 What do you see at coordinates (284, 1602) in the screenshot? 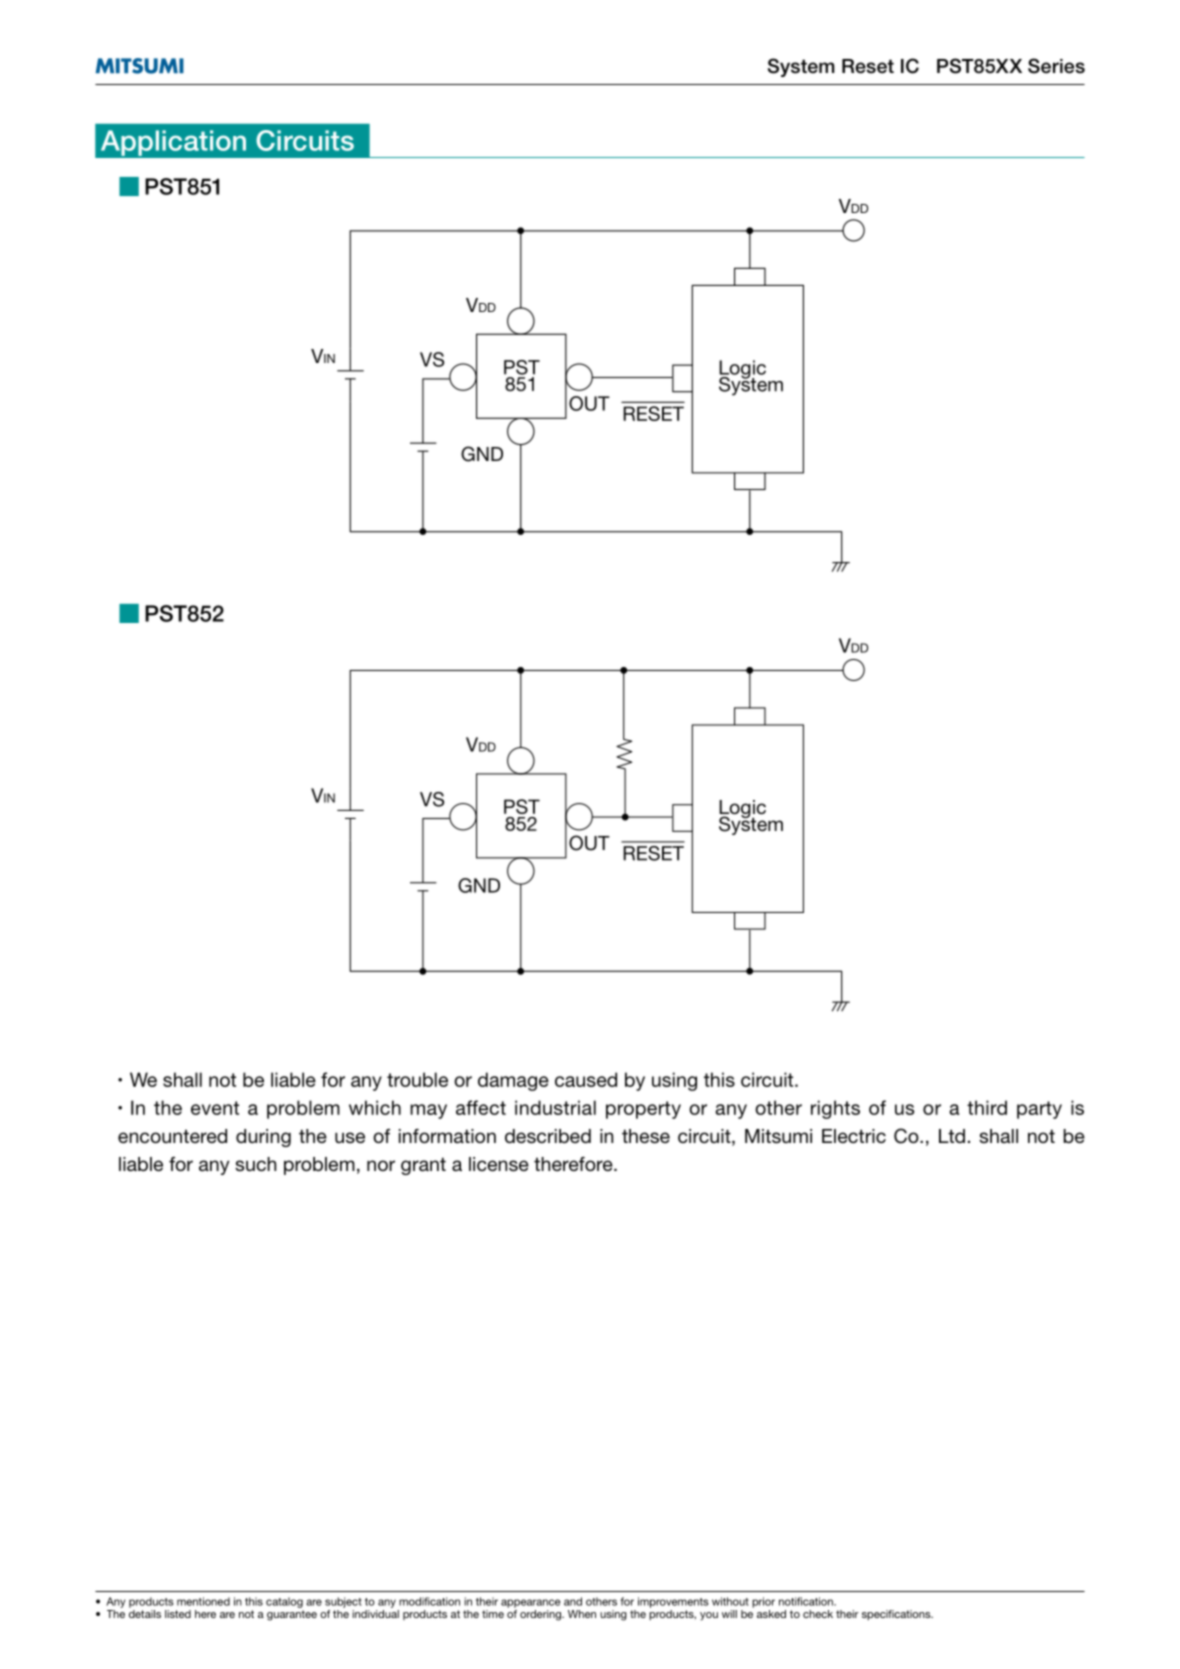
I see `catalog` at bounding box center [284, 1602].
